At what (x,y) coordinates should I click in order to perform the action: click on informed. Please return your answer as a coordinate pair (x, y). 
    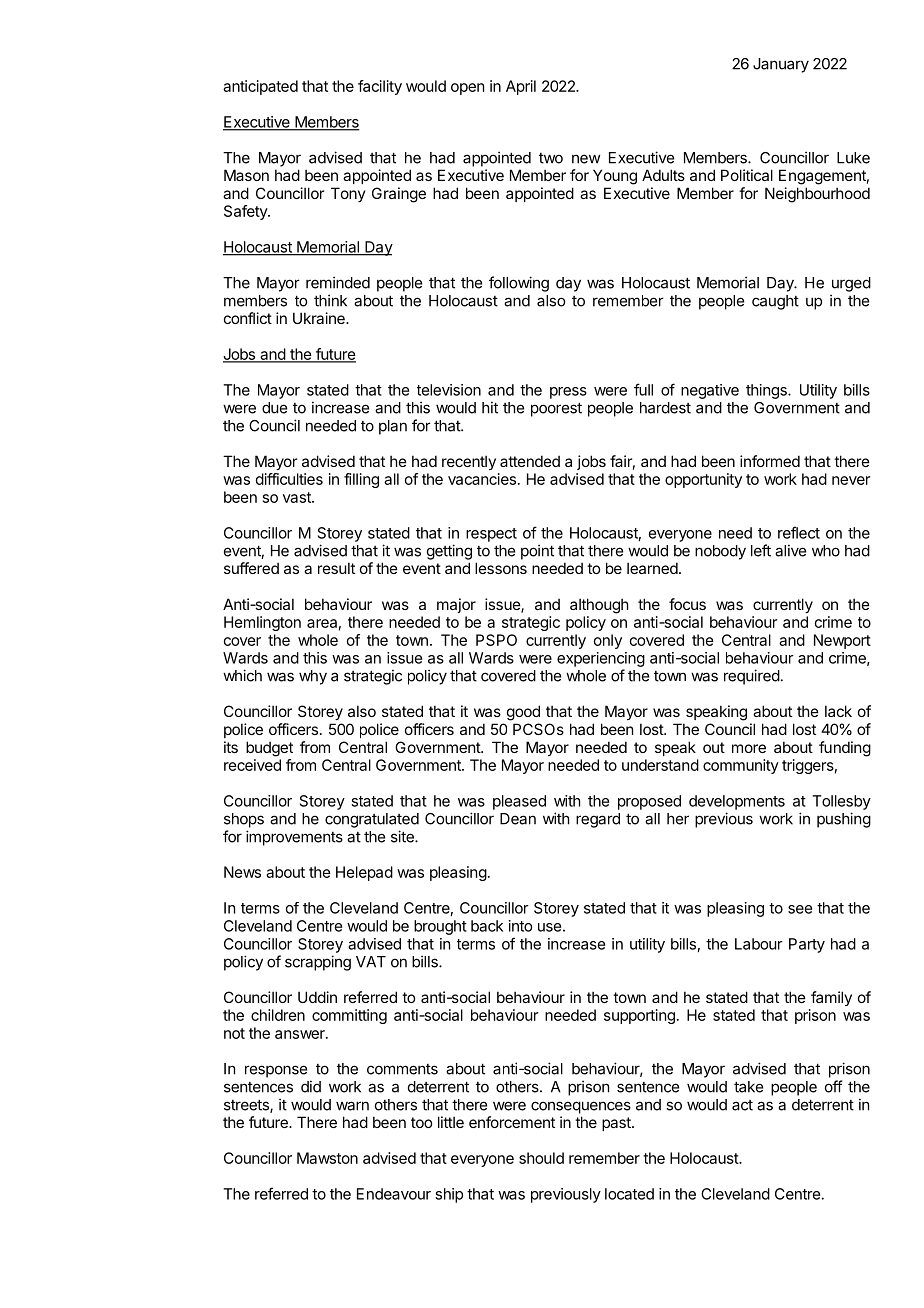
    Looking at the image, I should click on (770, 461).
